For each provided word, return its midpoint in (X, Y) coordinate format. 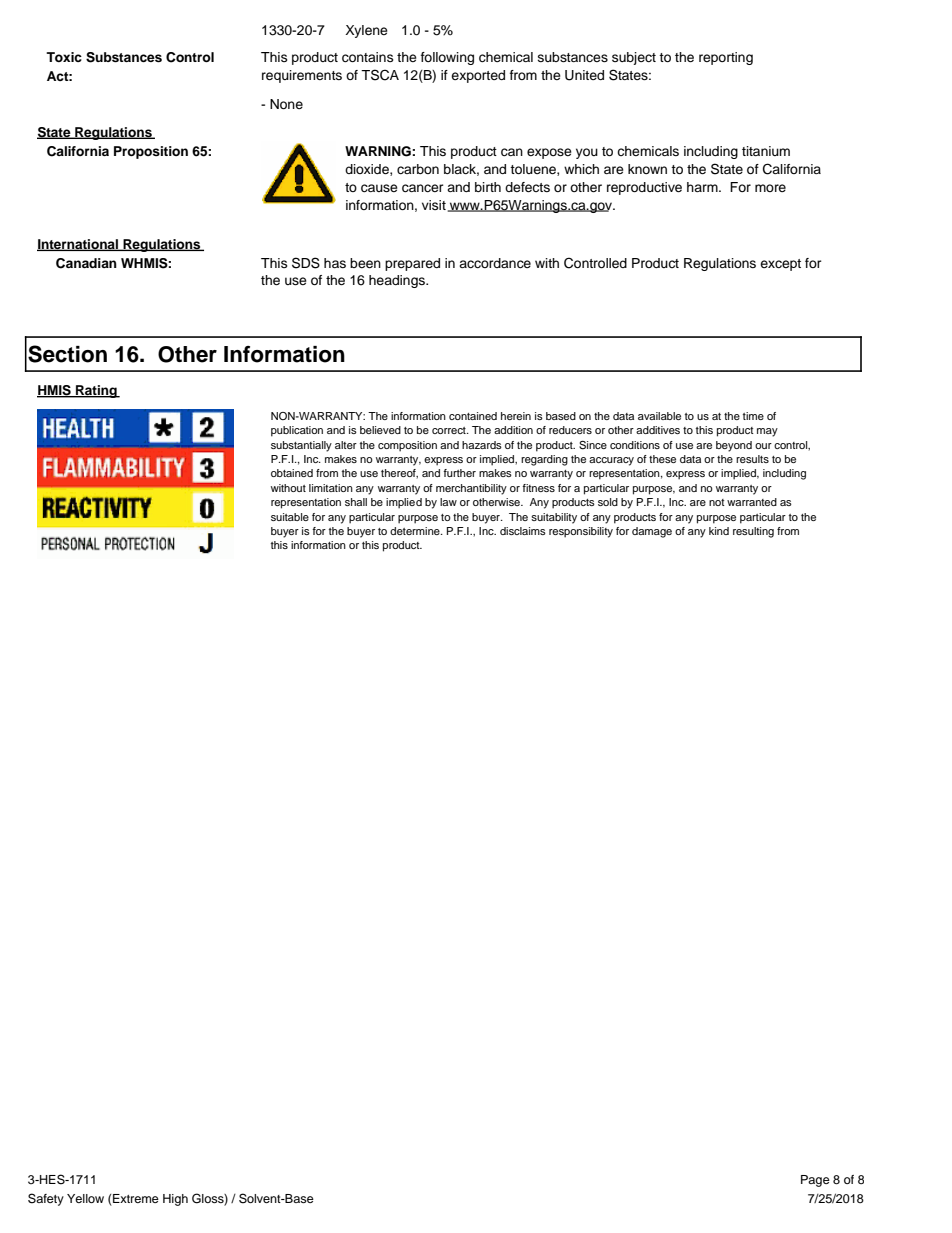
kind (719, 531)
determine (416, 531)
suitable (290, 517)
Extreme (136, 1198)
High (175, 1200)
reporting (726, 58)
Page (815, 1181)
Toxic (64, 57)
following (447, 58)
